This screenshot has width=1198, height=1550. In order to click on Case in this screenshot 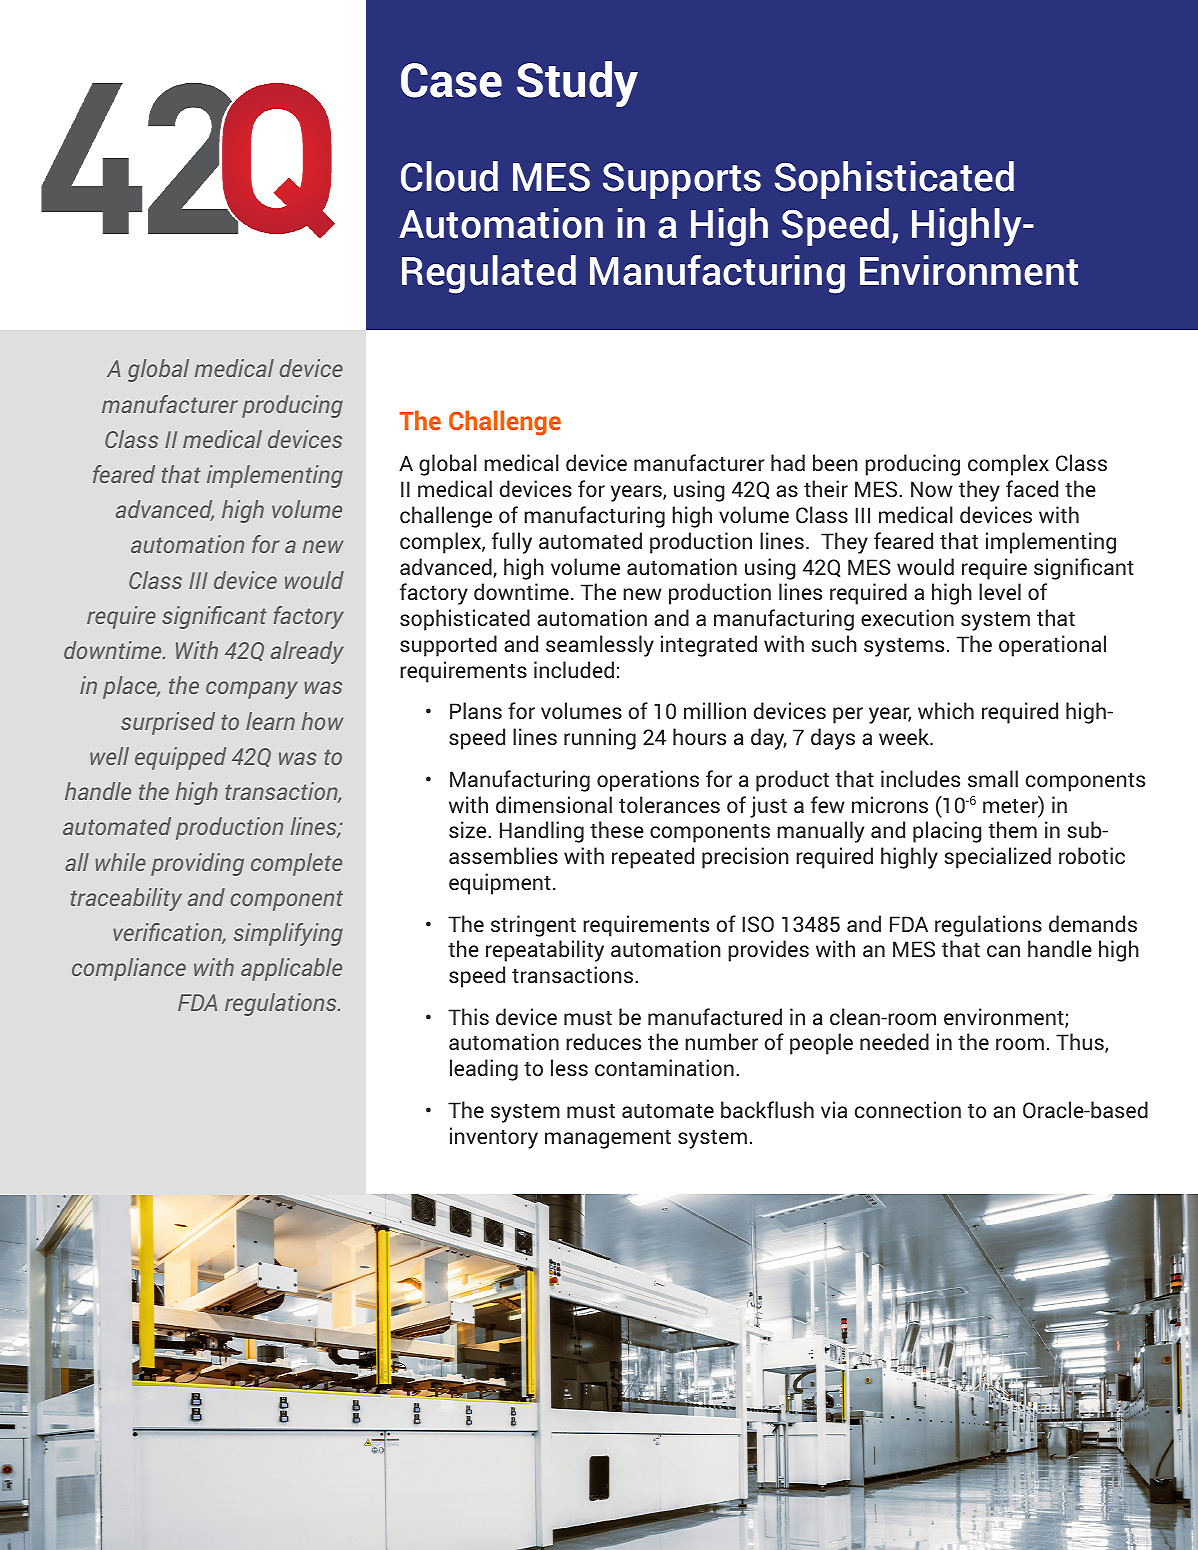, I will do `click(451, 80)`.
